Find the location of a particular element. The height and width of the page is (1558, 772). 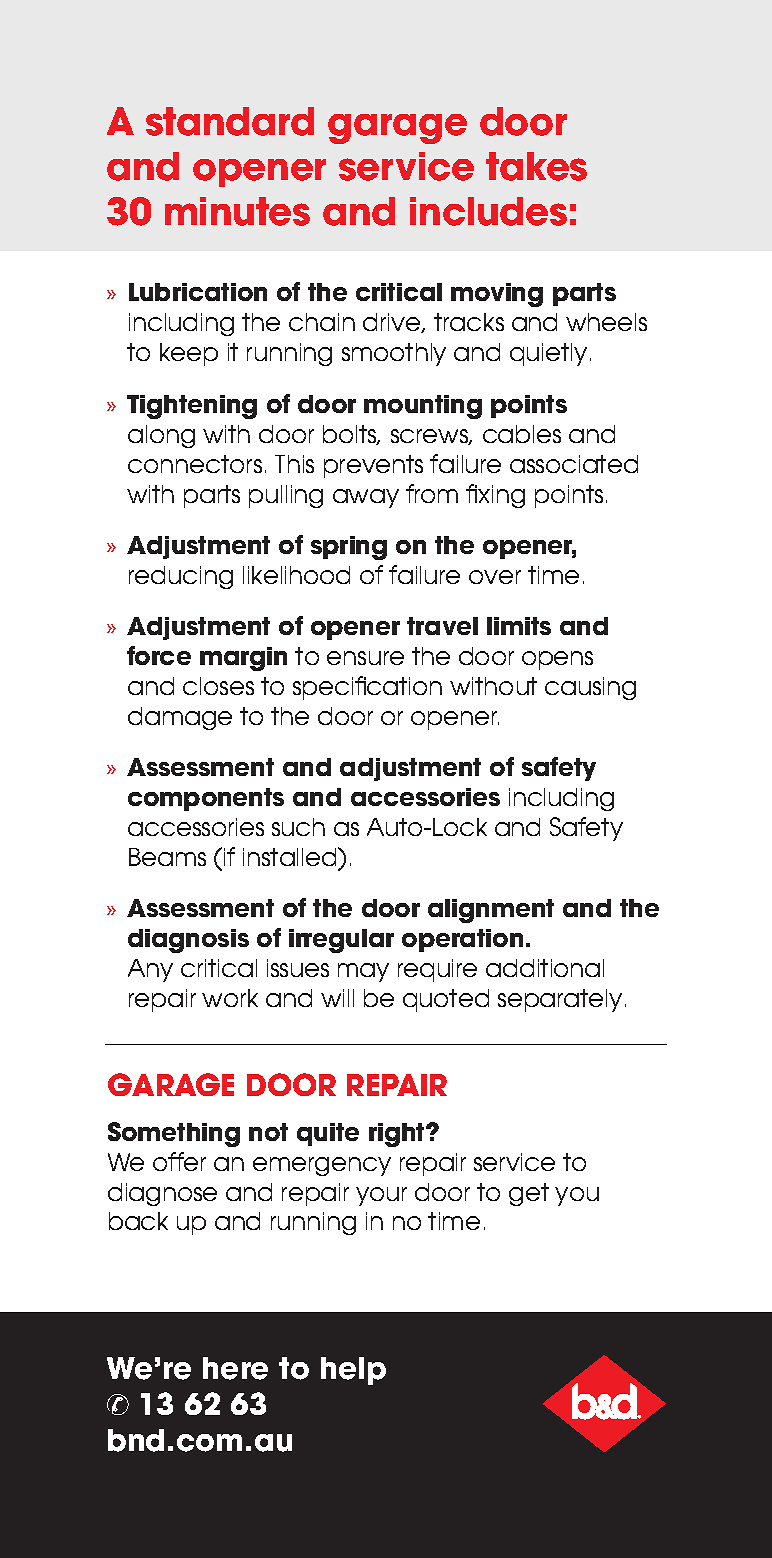

standard is located at coordinates (230, 121).
